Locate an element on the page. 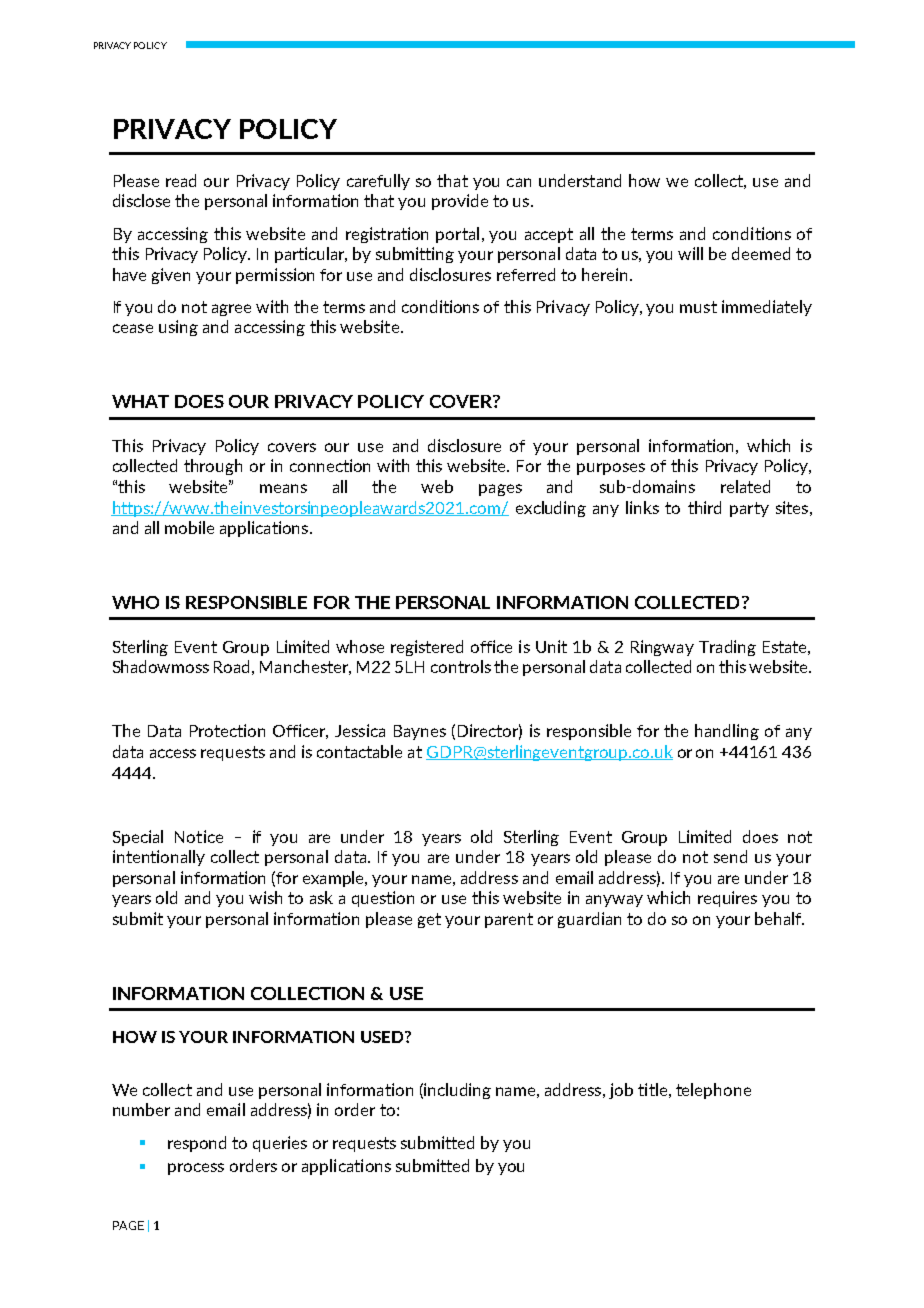  Trading is located at coordinates (727, 648).
